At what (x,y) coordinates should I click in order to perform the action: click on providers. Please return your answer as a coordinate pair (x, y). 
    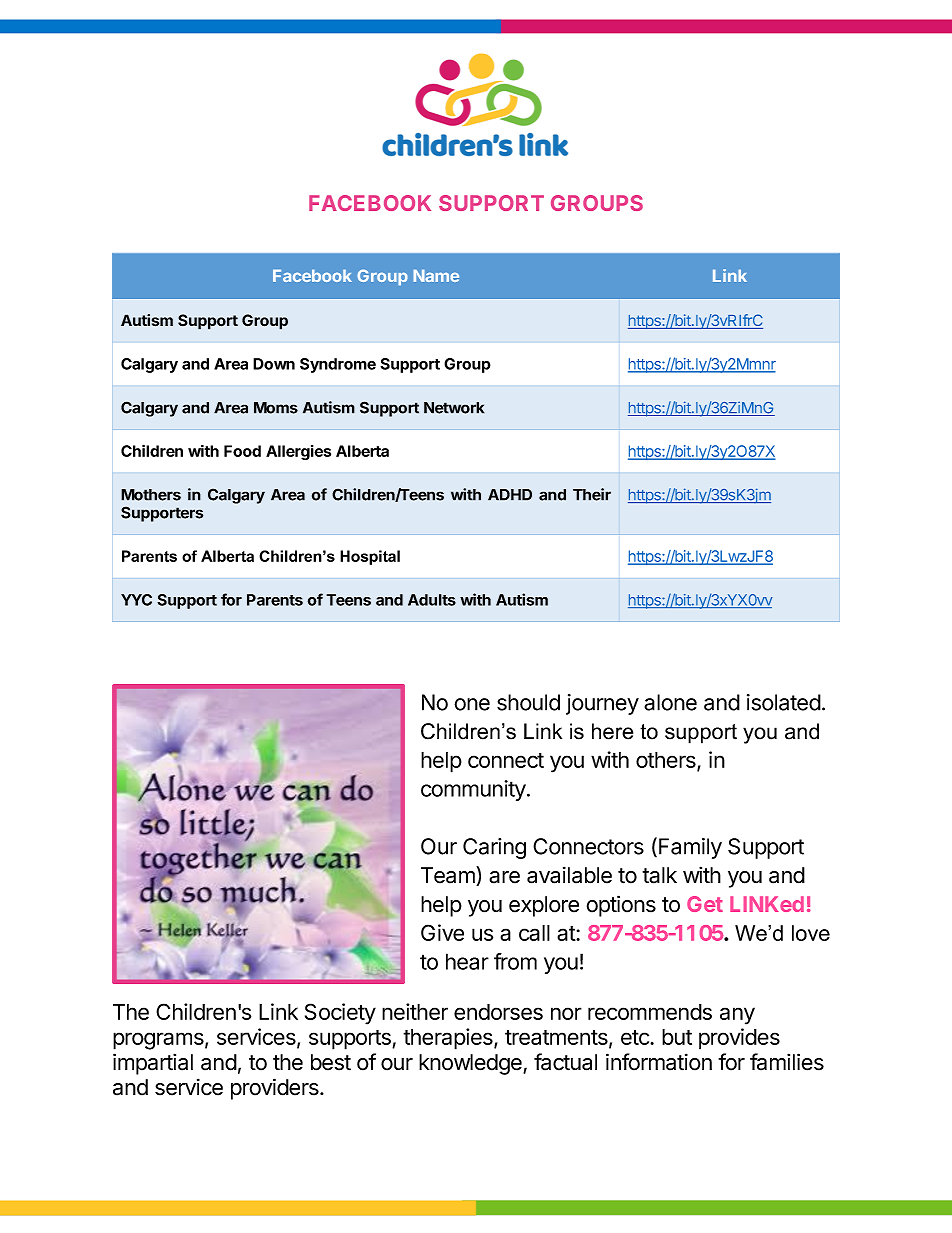
    Looking at the image, I should click on (276, 1089).
